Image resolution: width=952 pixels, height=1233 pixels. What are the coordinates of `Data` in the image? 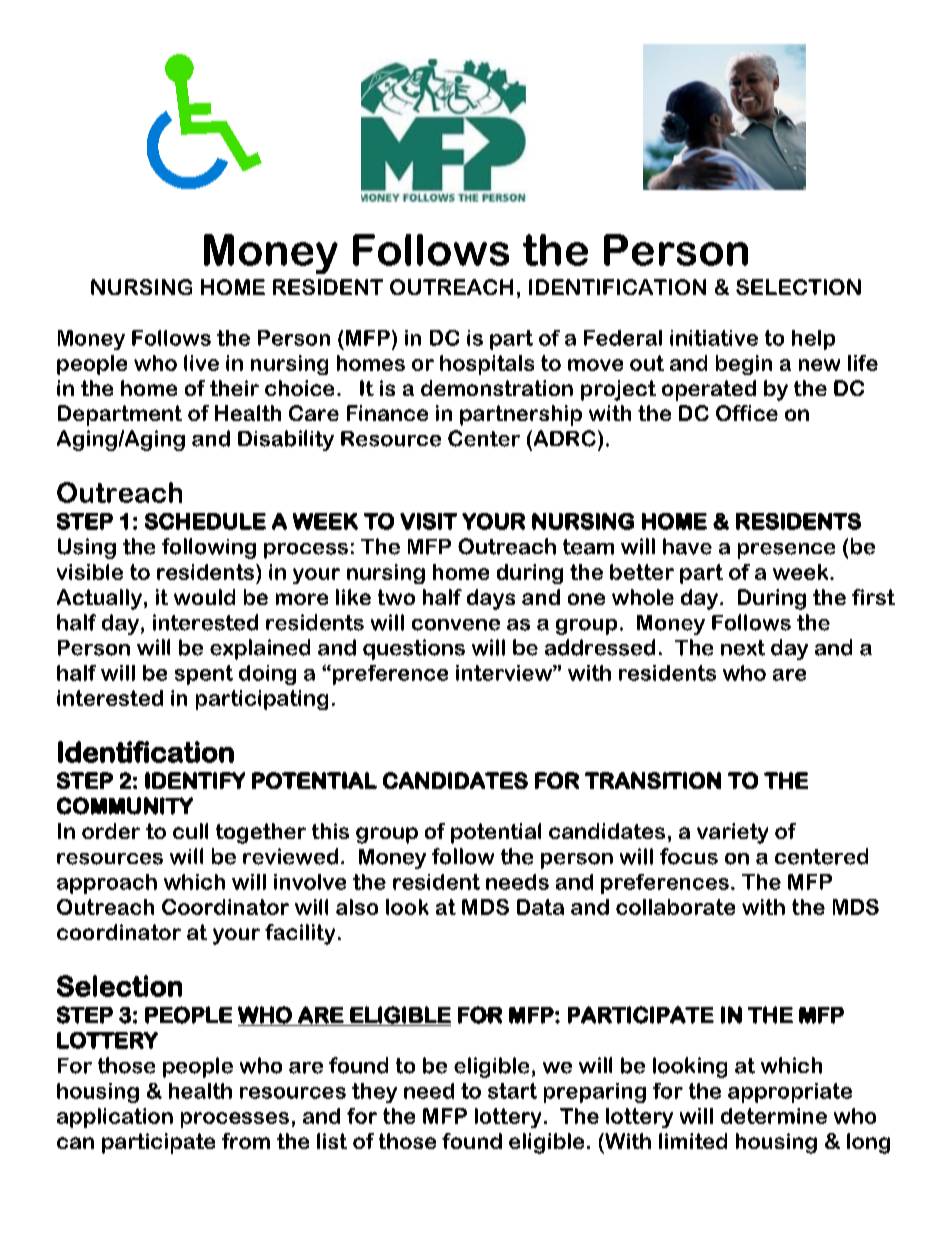 It's located at (540, 907).
